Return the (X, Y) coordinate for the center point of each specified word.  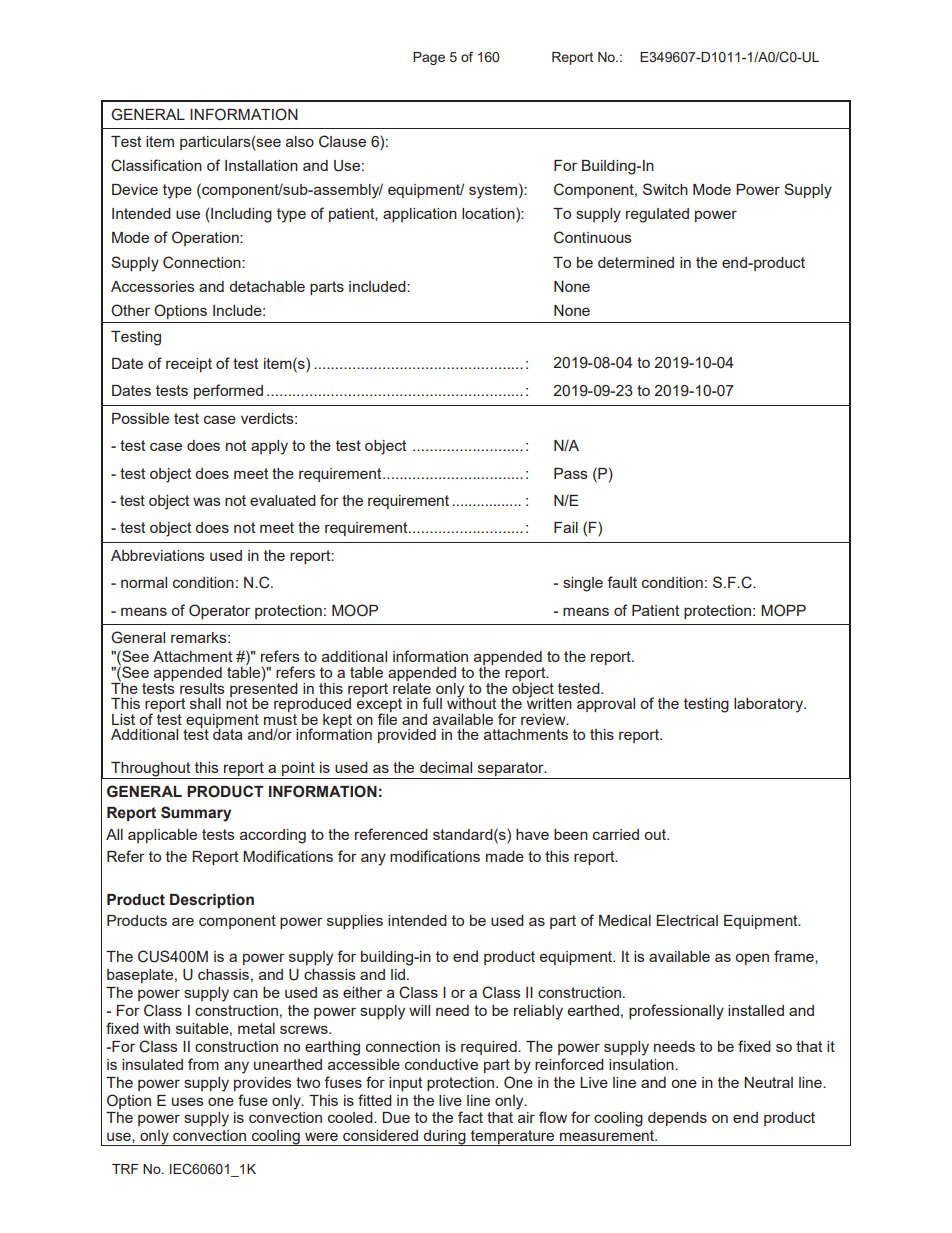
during (445, 1138)
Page (429, 58)
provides (263, 1084)
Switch (665, 189)
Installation (261, 165)
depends (677, 1119)
